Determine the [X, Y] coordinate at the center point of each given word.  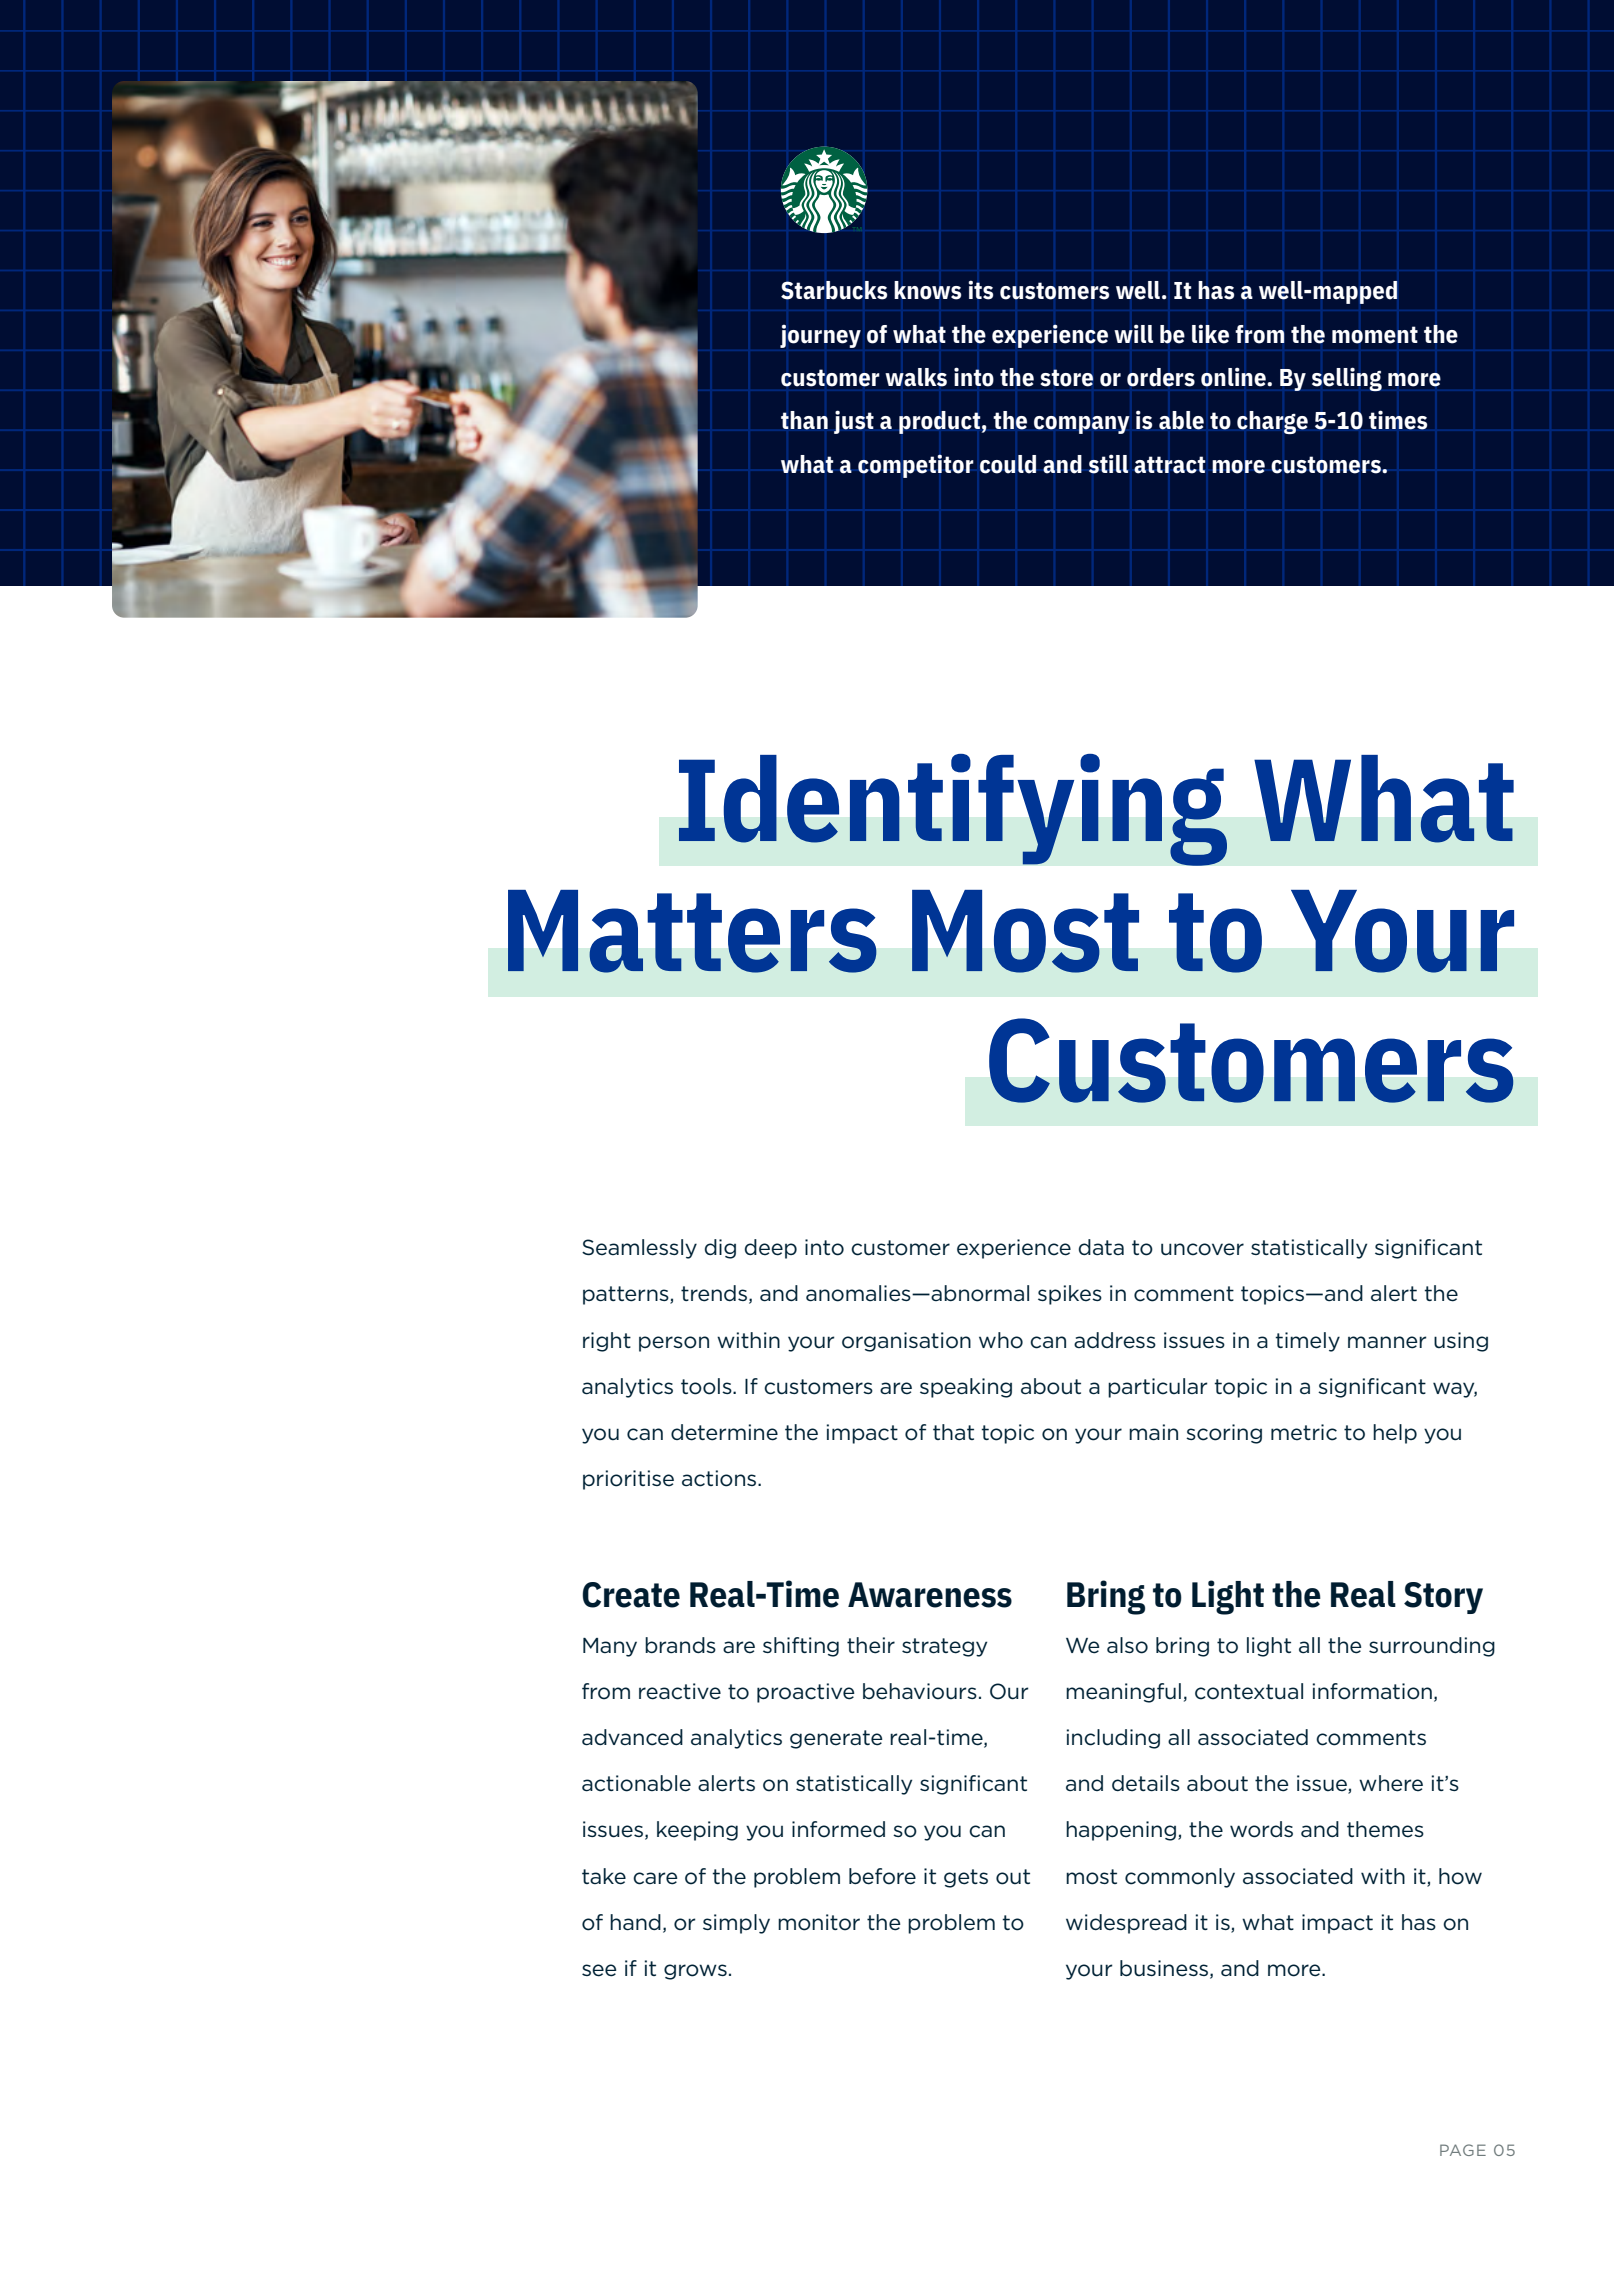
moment [1375, 335]
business [1164, 1968]
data [1101, 1247]
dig [720, 1249]
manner [1387, 1342]
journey [820, 336]
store [1067, 377]
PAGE [1463, 2150]
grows [695, 1972]
